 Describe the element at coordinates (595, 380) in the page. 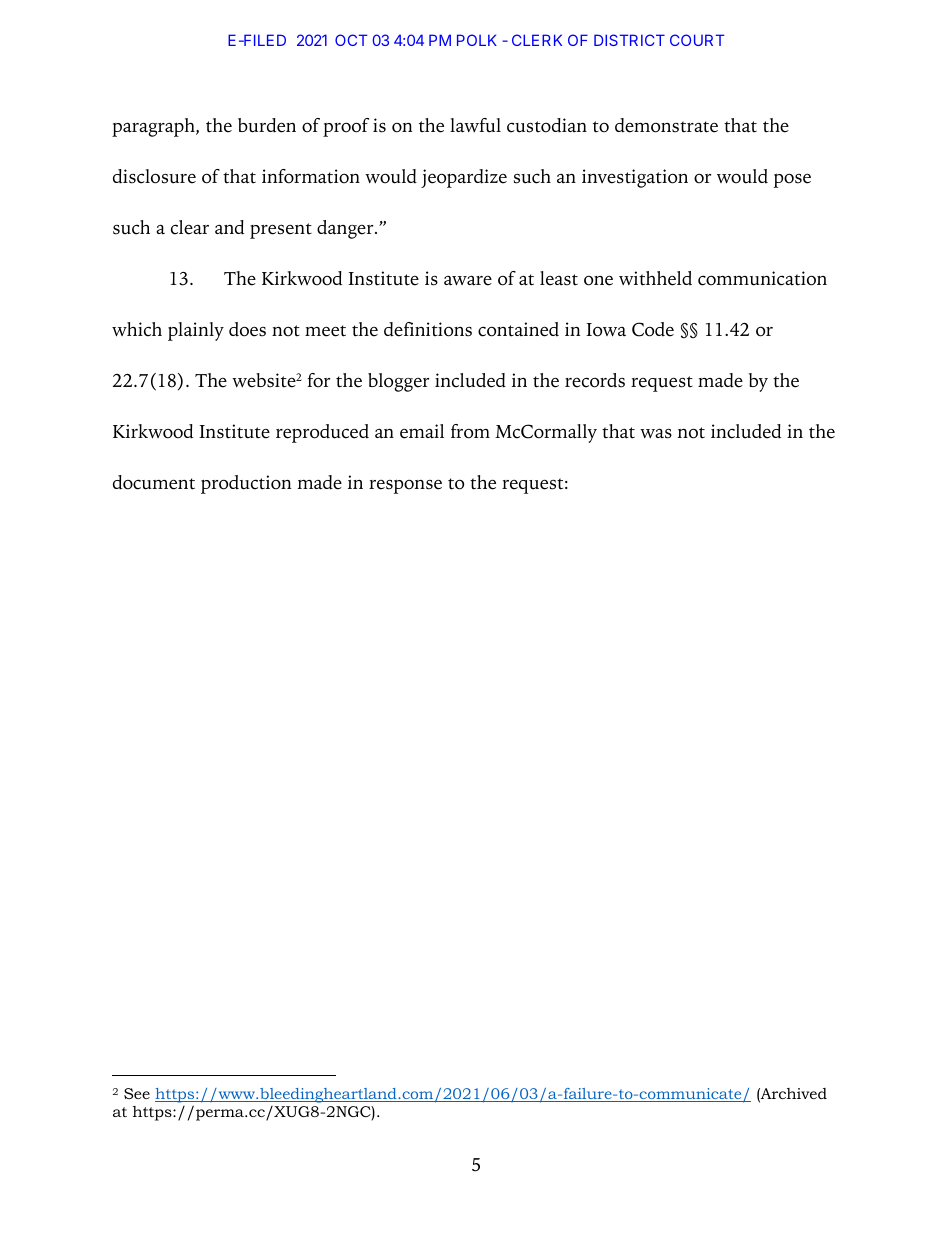

I see `records` at that location.
